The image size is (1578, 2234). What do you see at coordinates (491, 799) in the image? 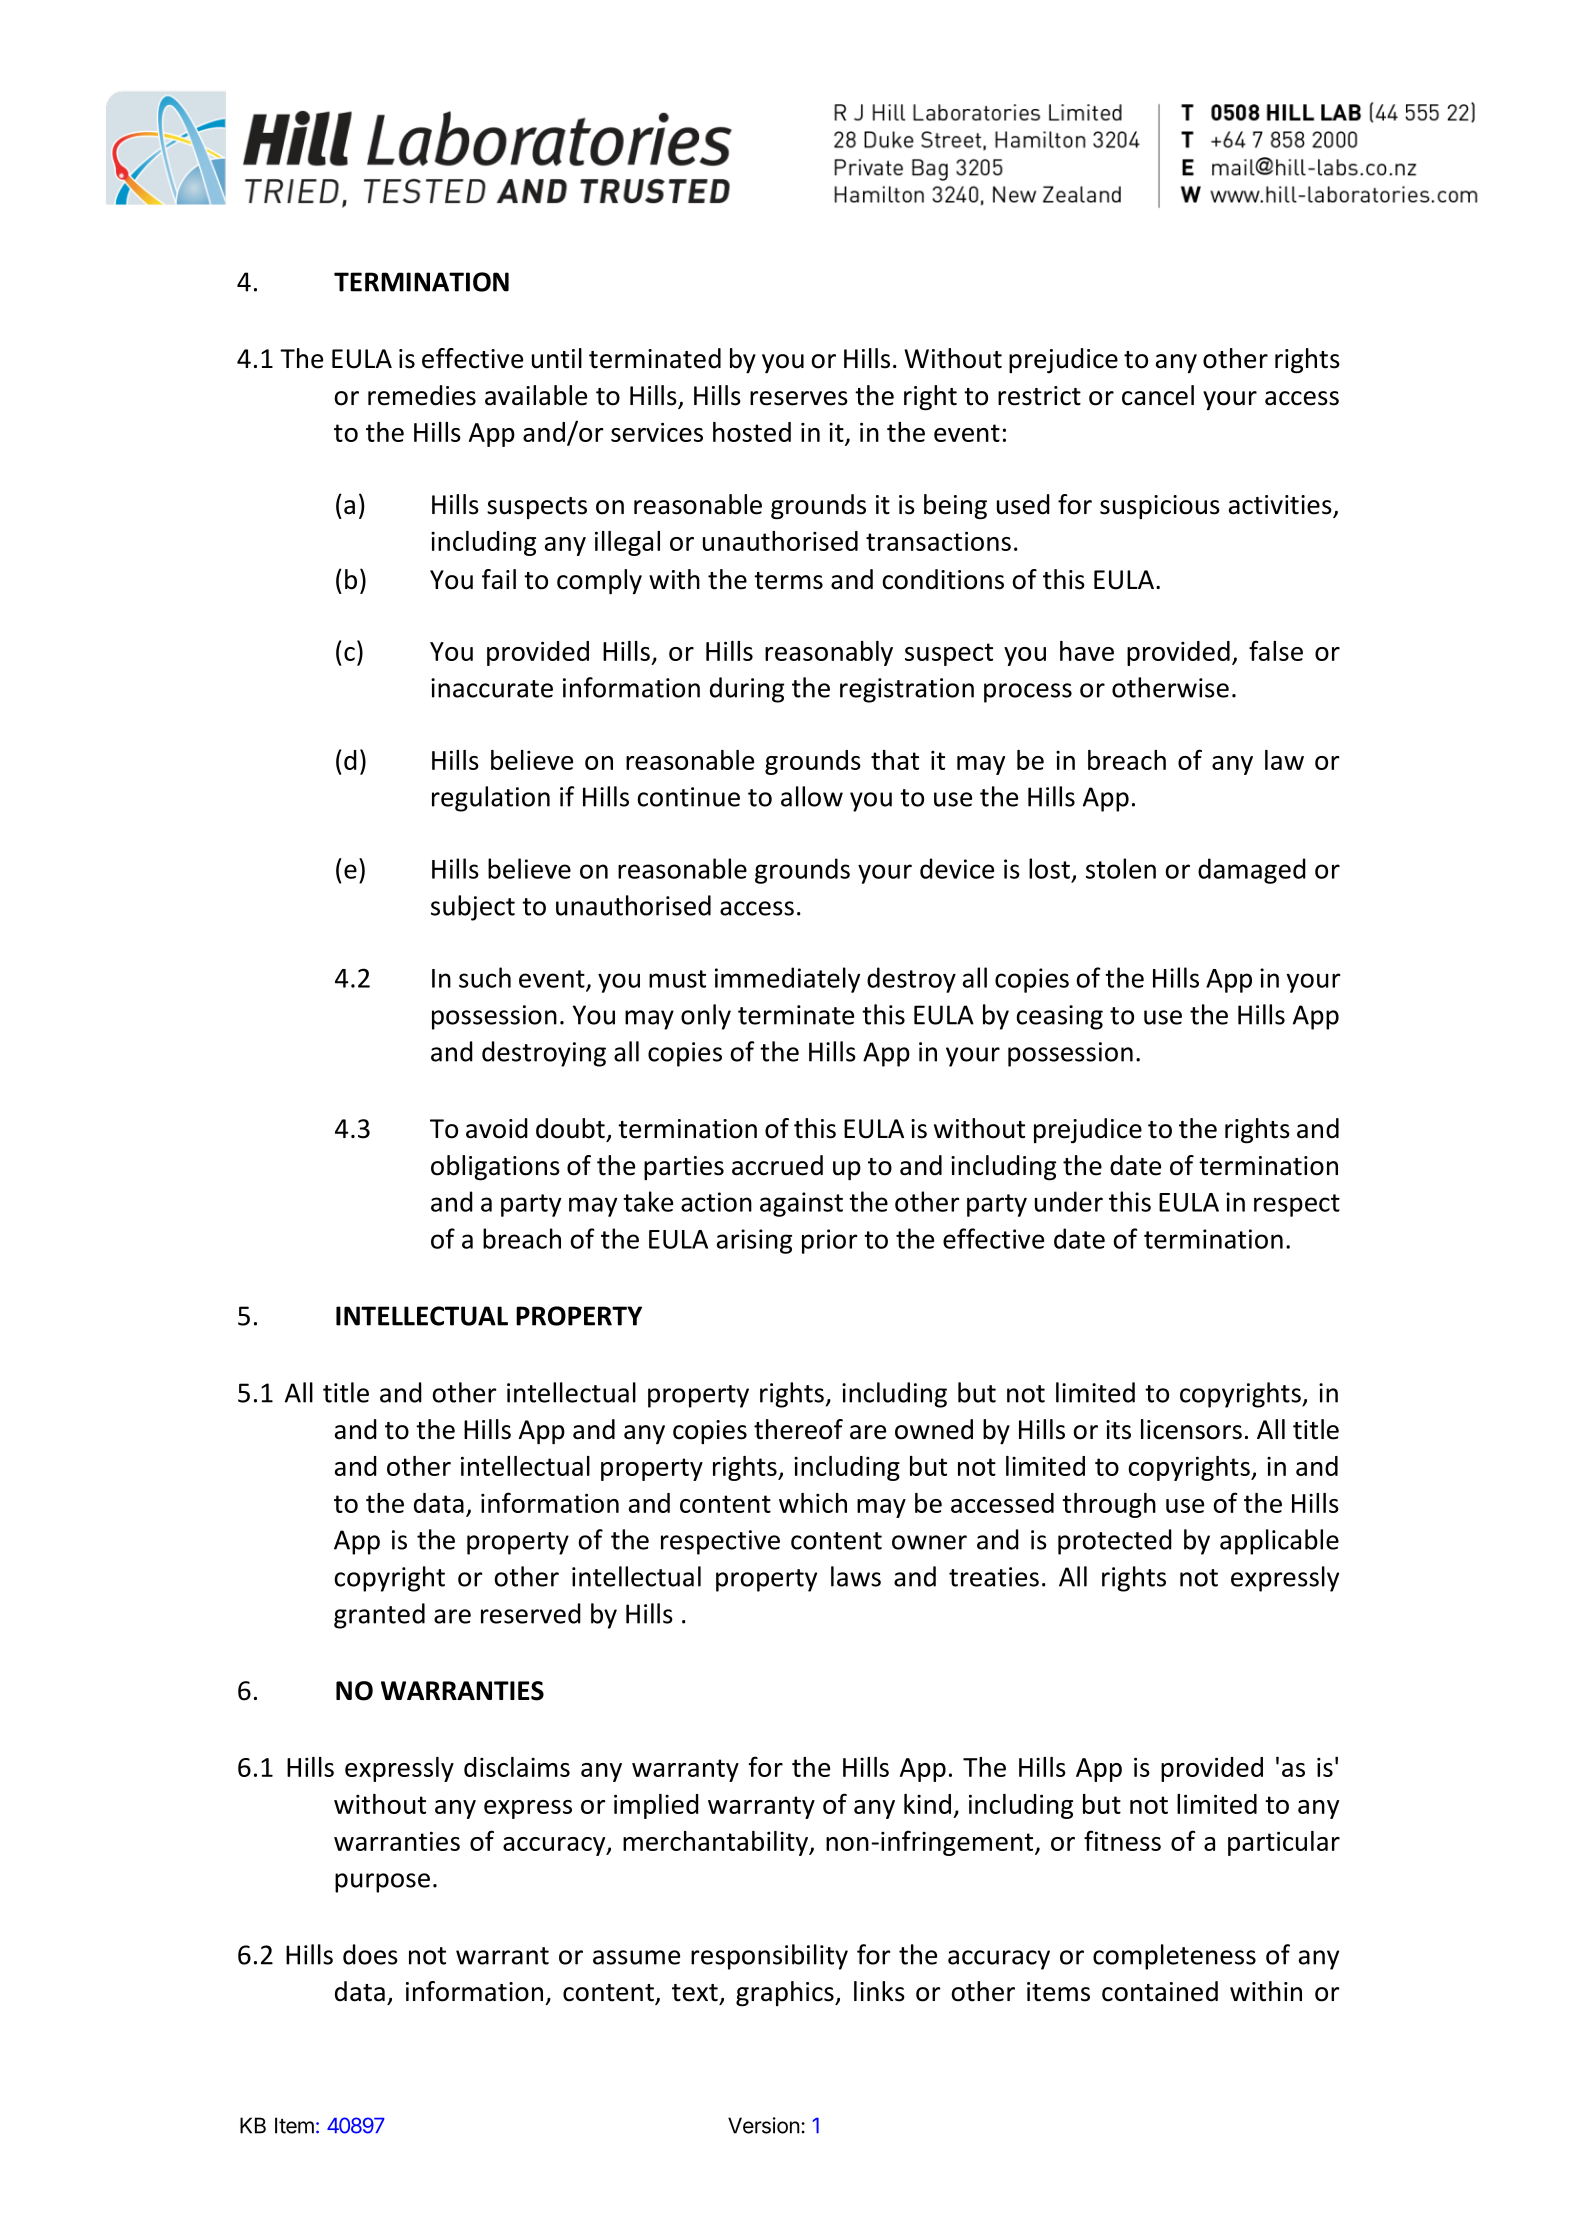
I see `regulation` at bounding box center [491, 799].
